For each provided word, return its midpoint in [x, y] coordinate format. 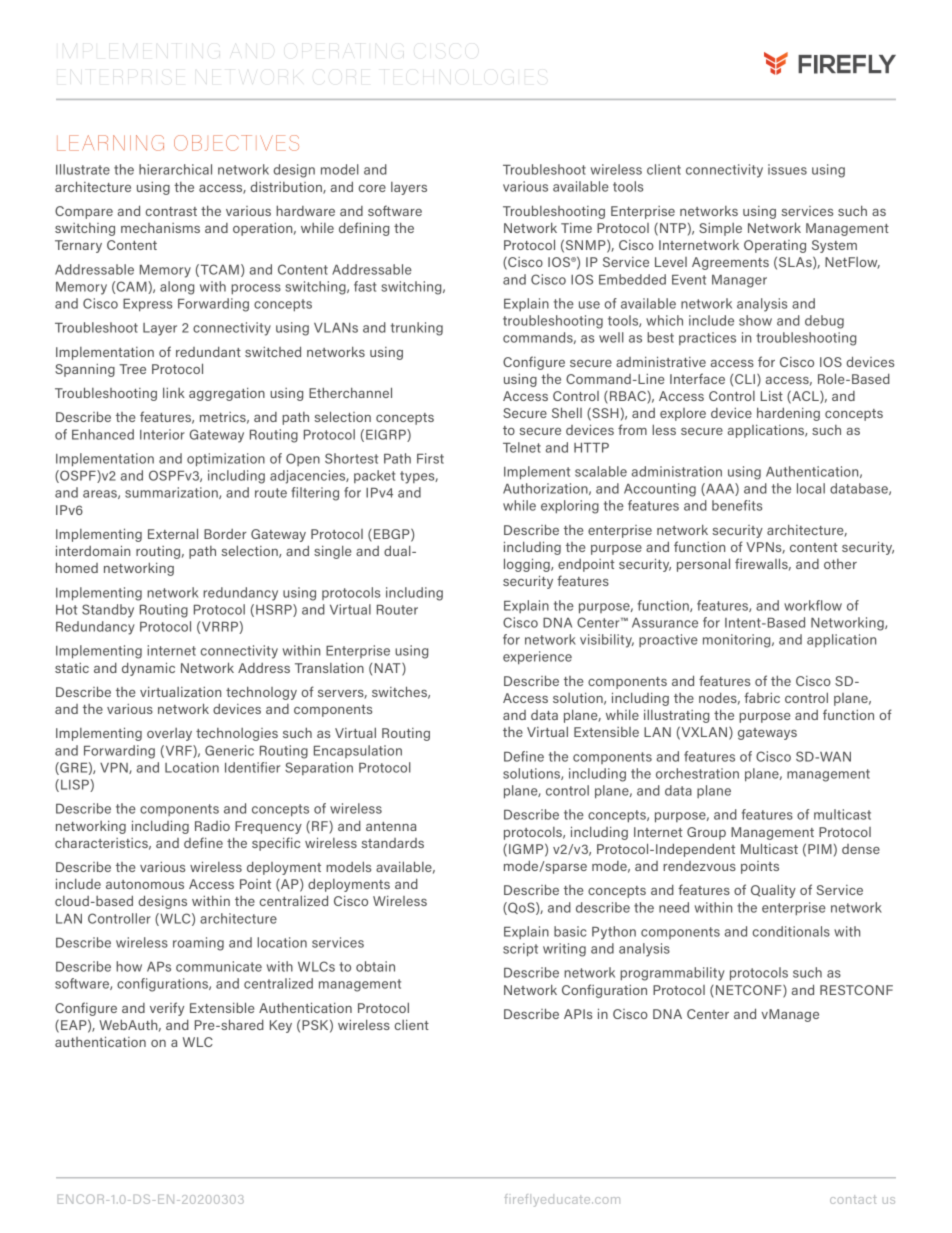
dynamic [148, 669]
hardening [788, 414]
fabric [762, 697]
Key [281, 1026]
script [520, 950]
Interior [162, 434]
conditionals [791, 931]
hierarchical [175, 169]
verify [167, 1009]
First [430, 458]
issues [787, 169]
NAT [389, 669]
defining [364, 229]
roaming [198, 944]
